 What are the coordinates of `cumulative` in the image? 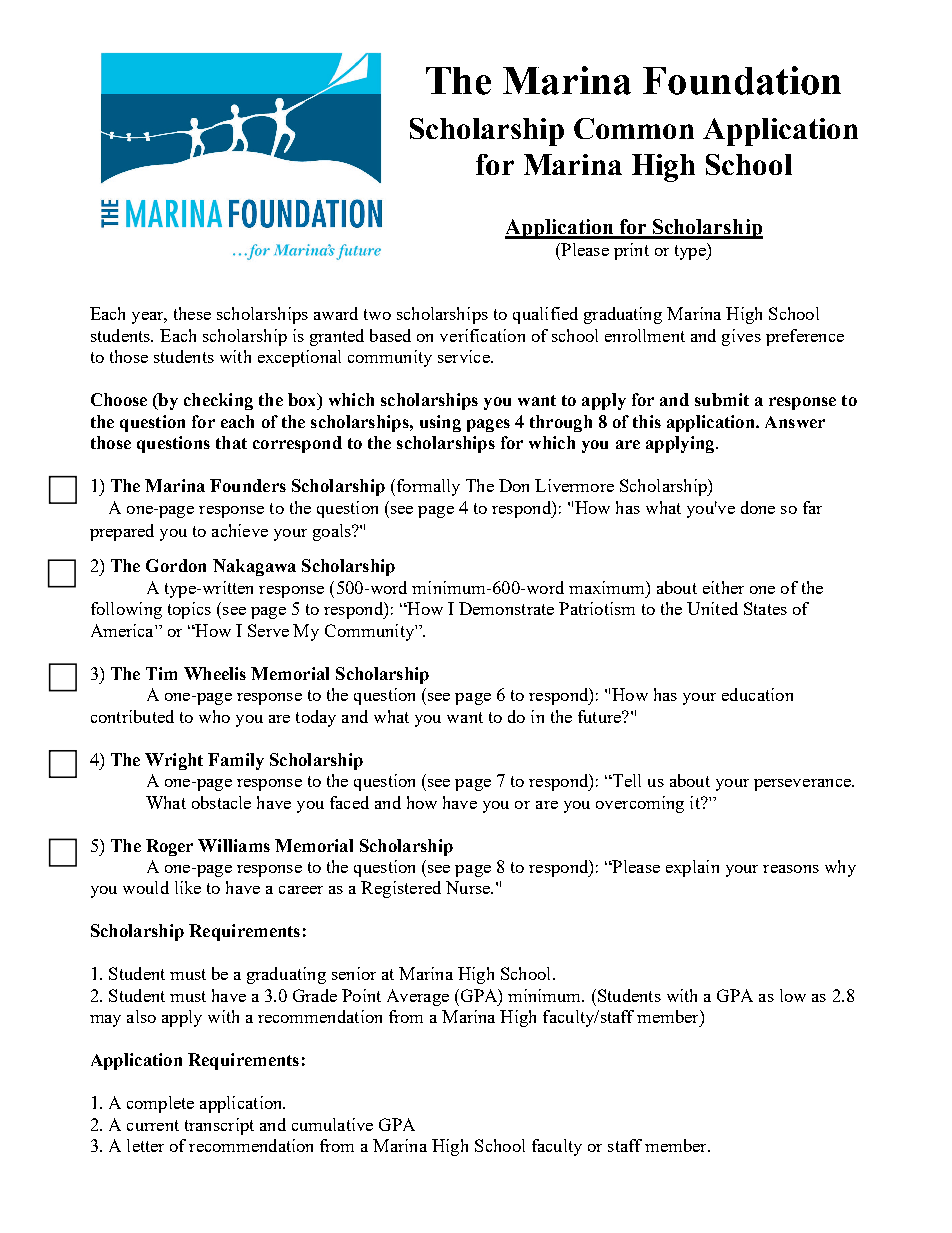 It's located at (332, 1124).
